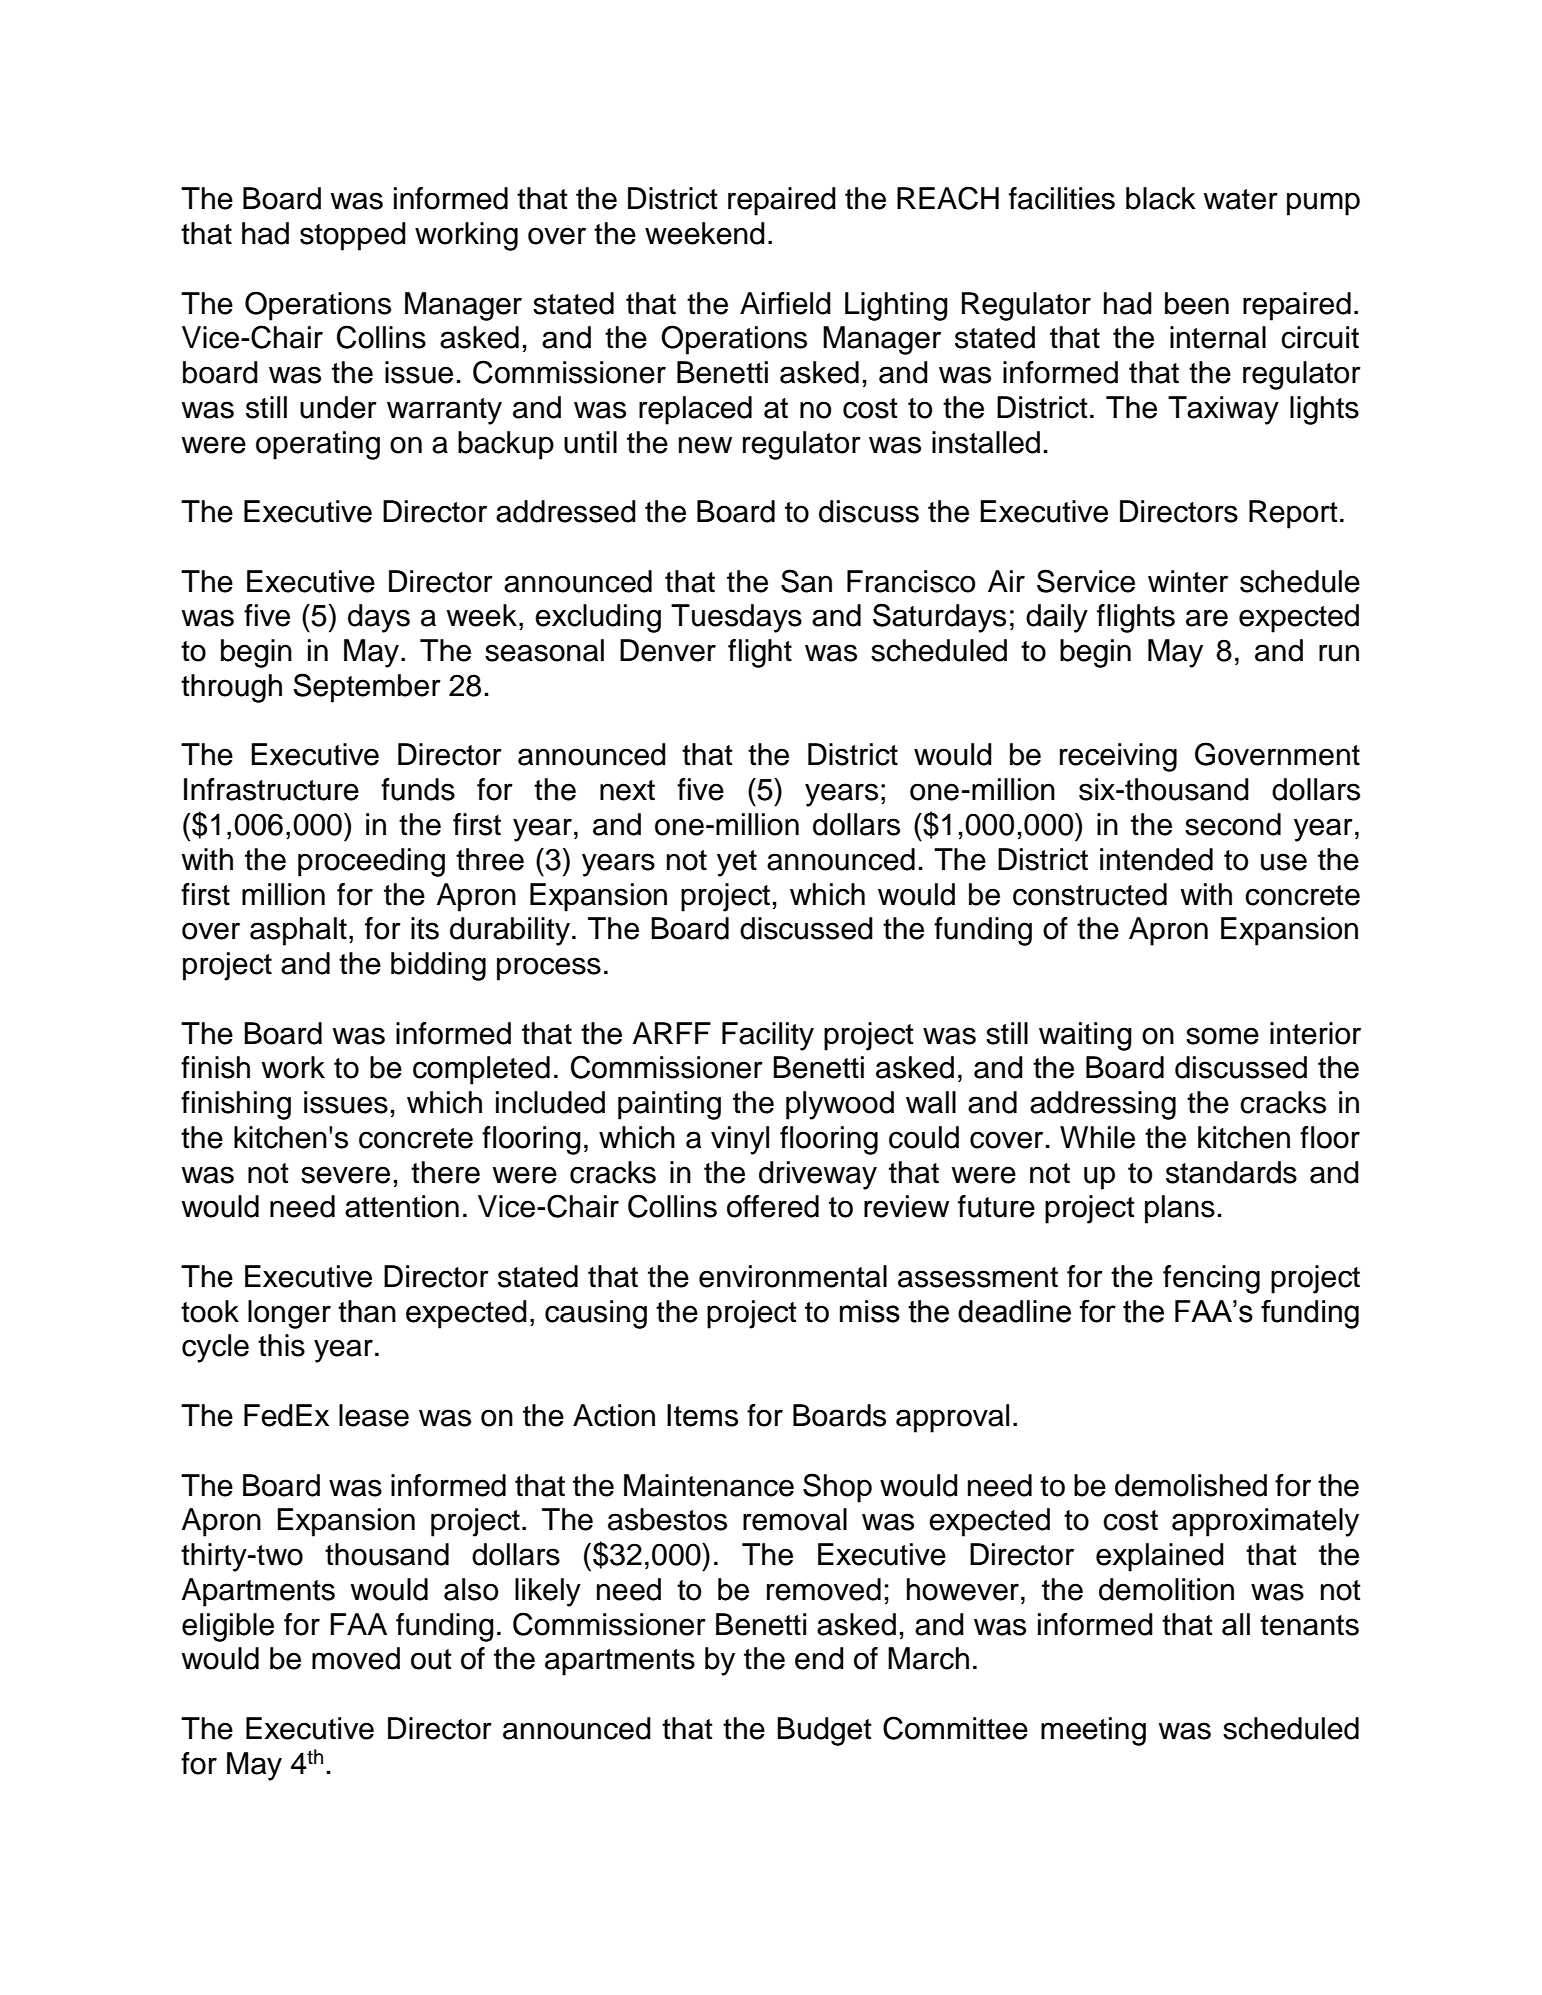 Image resolution: width=1542 pixels, height=1995 pixels. Describe the element at coordinates (785, 303) in the screenshot. I see `Airfield` at that location.
